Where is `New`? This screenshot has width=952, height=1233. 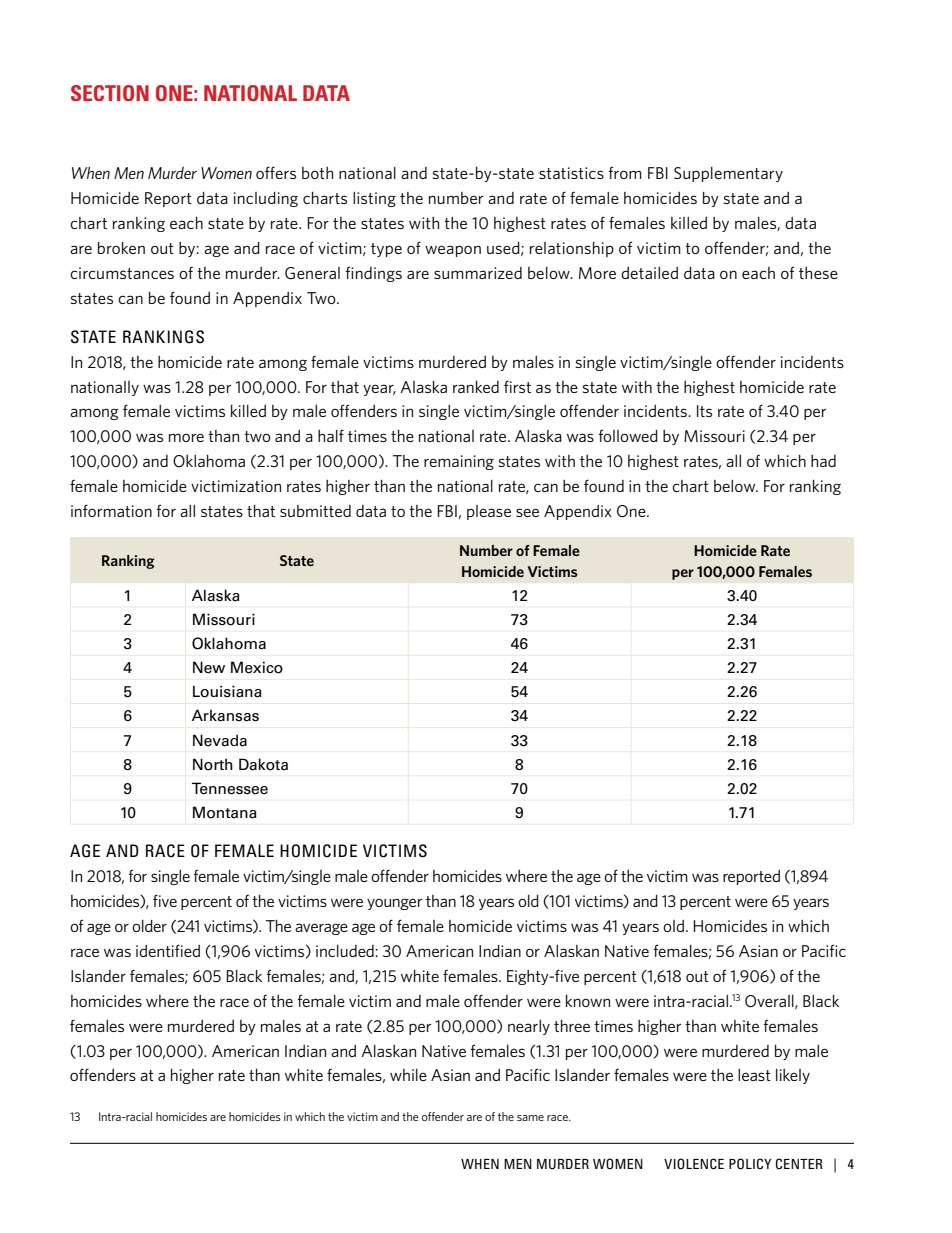
New is located at coordinates (209, 667).
